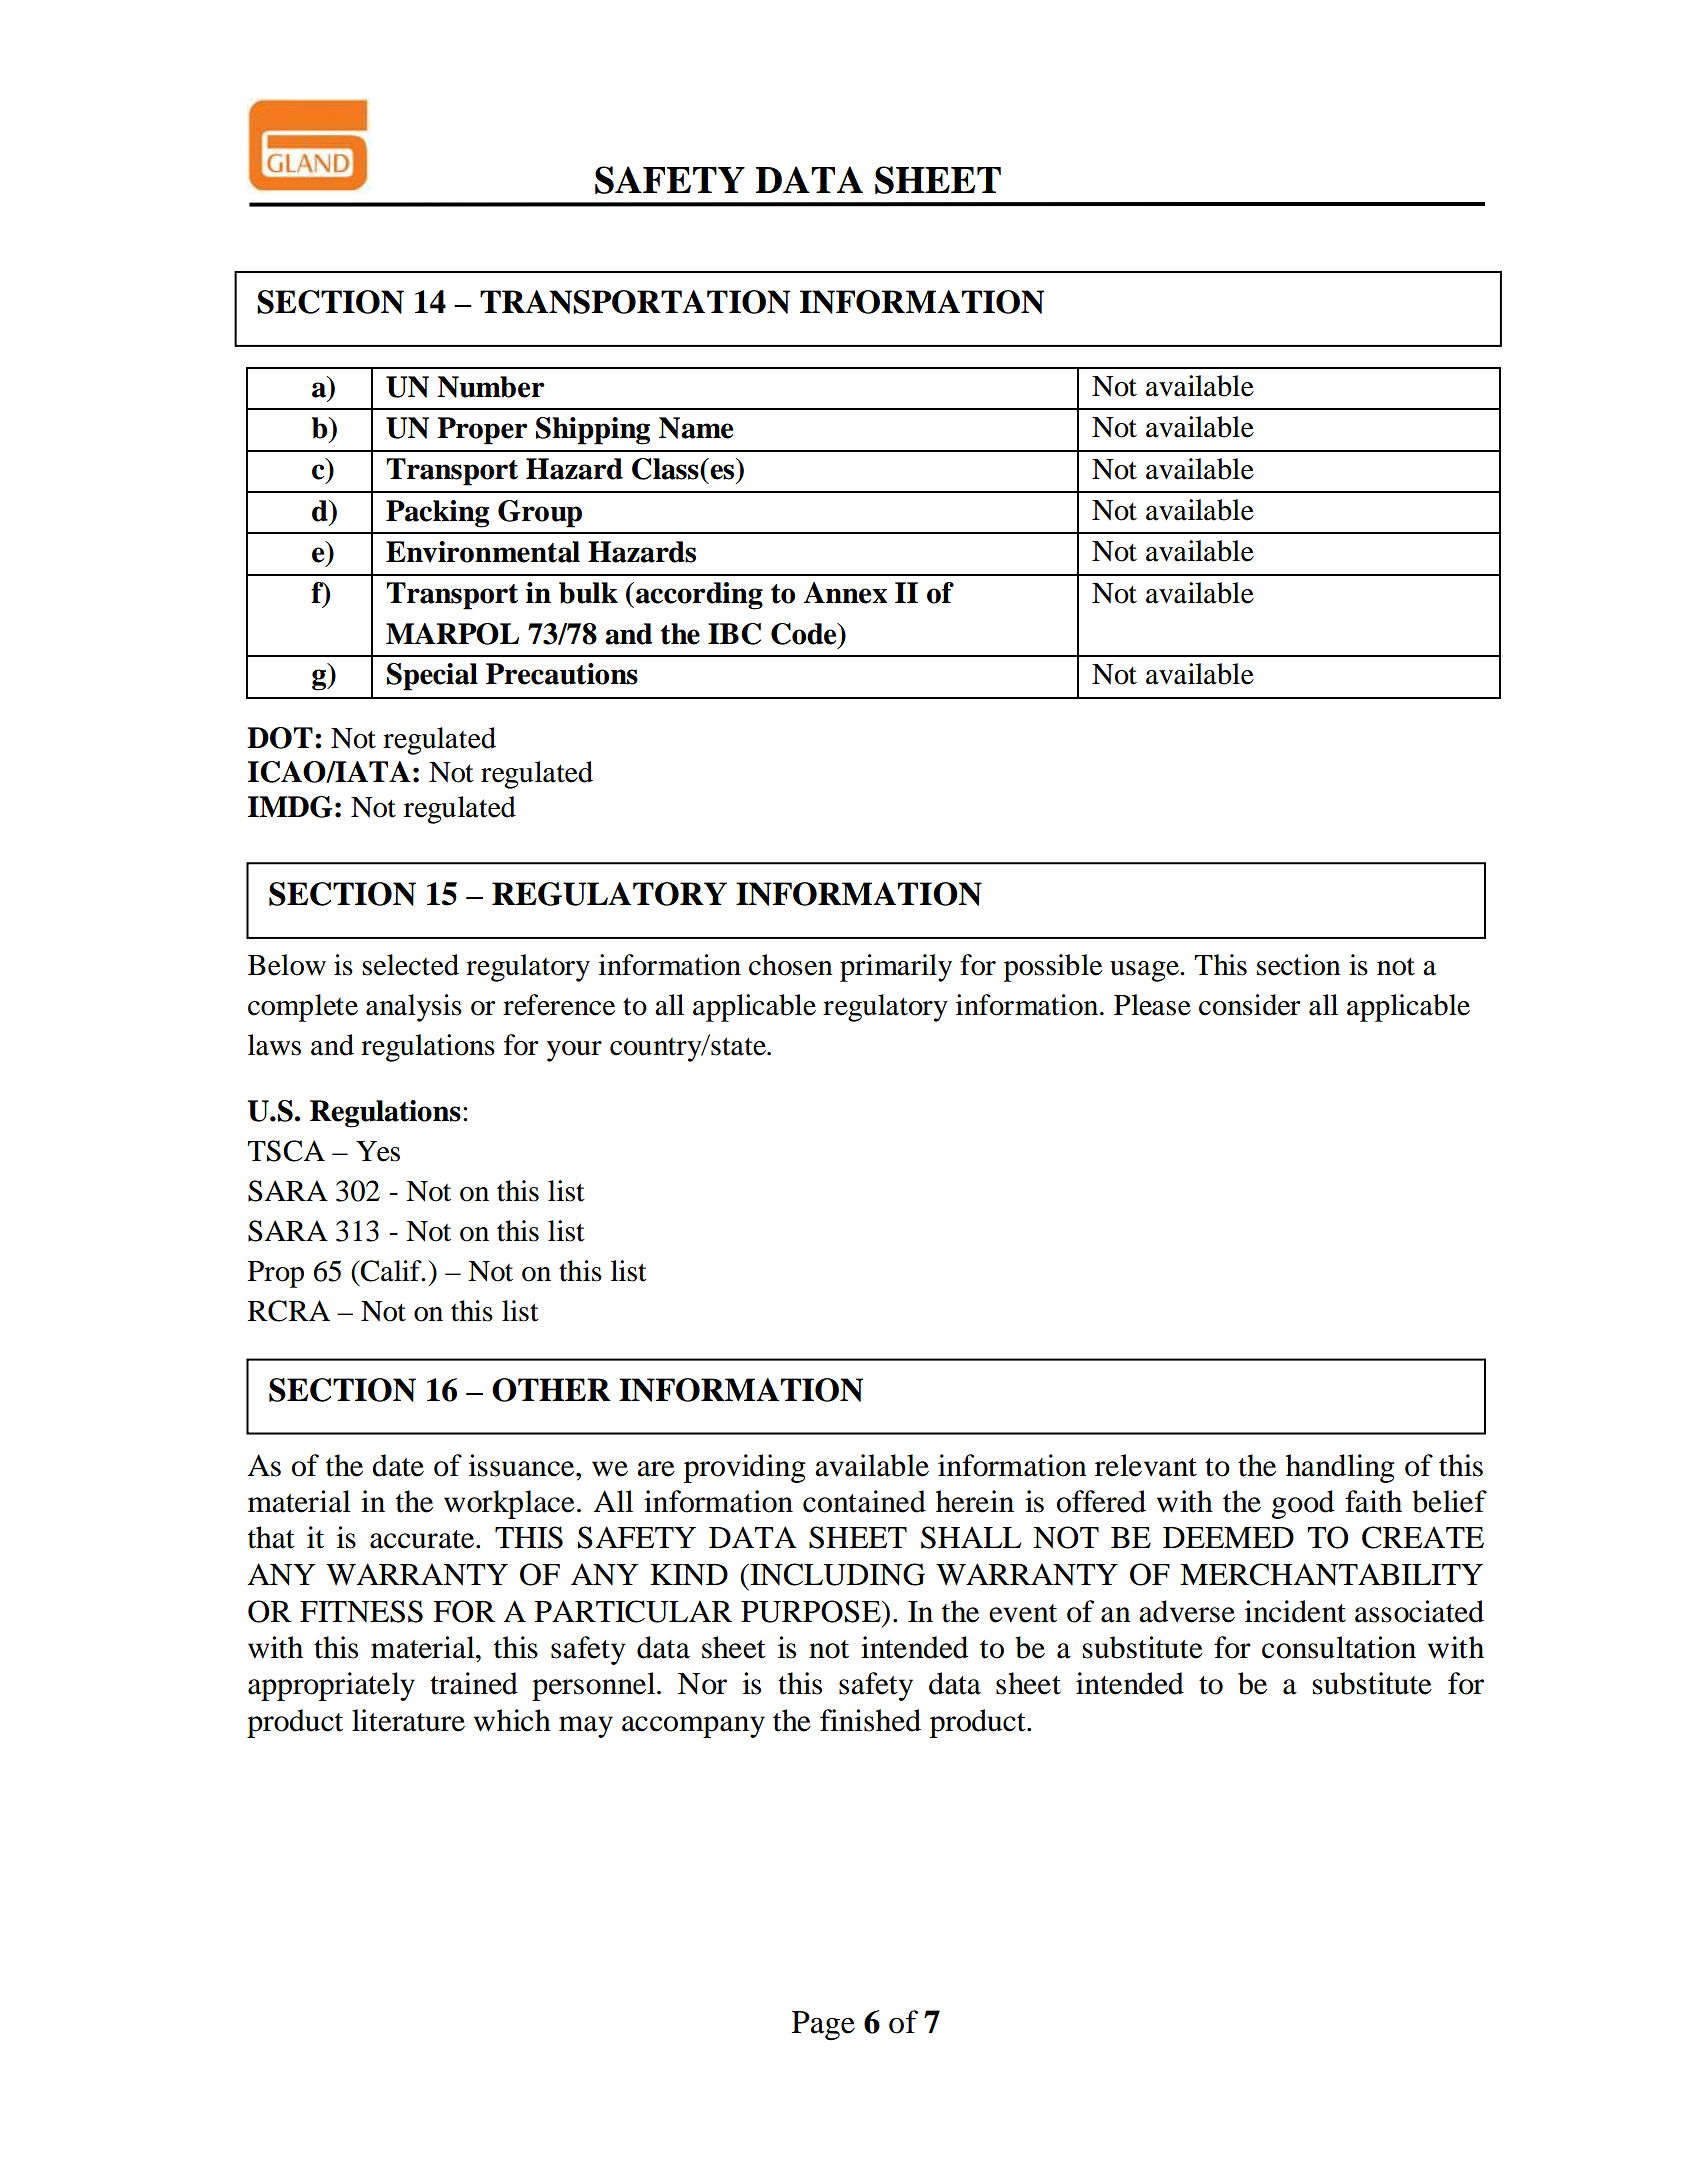  Describe the element at coordinates (823, 2025) in the page. I see `Page` at that location.
